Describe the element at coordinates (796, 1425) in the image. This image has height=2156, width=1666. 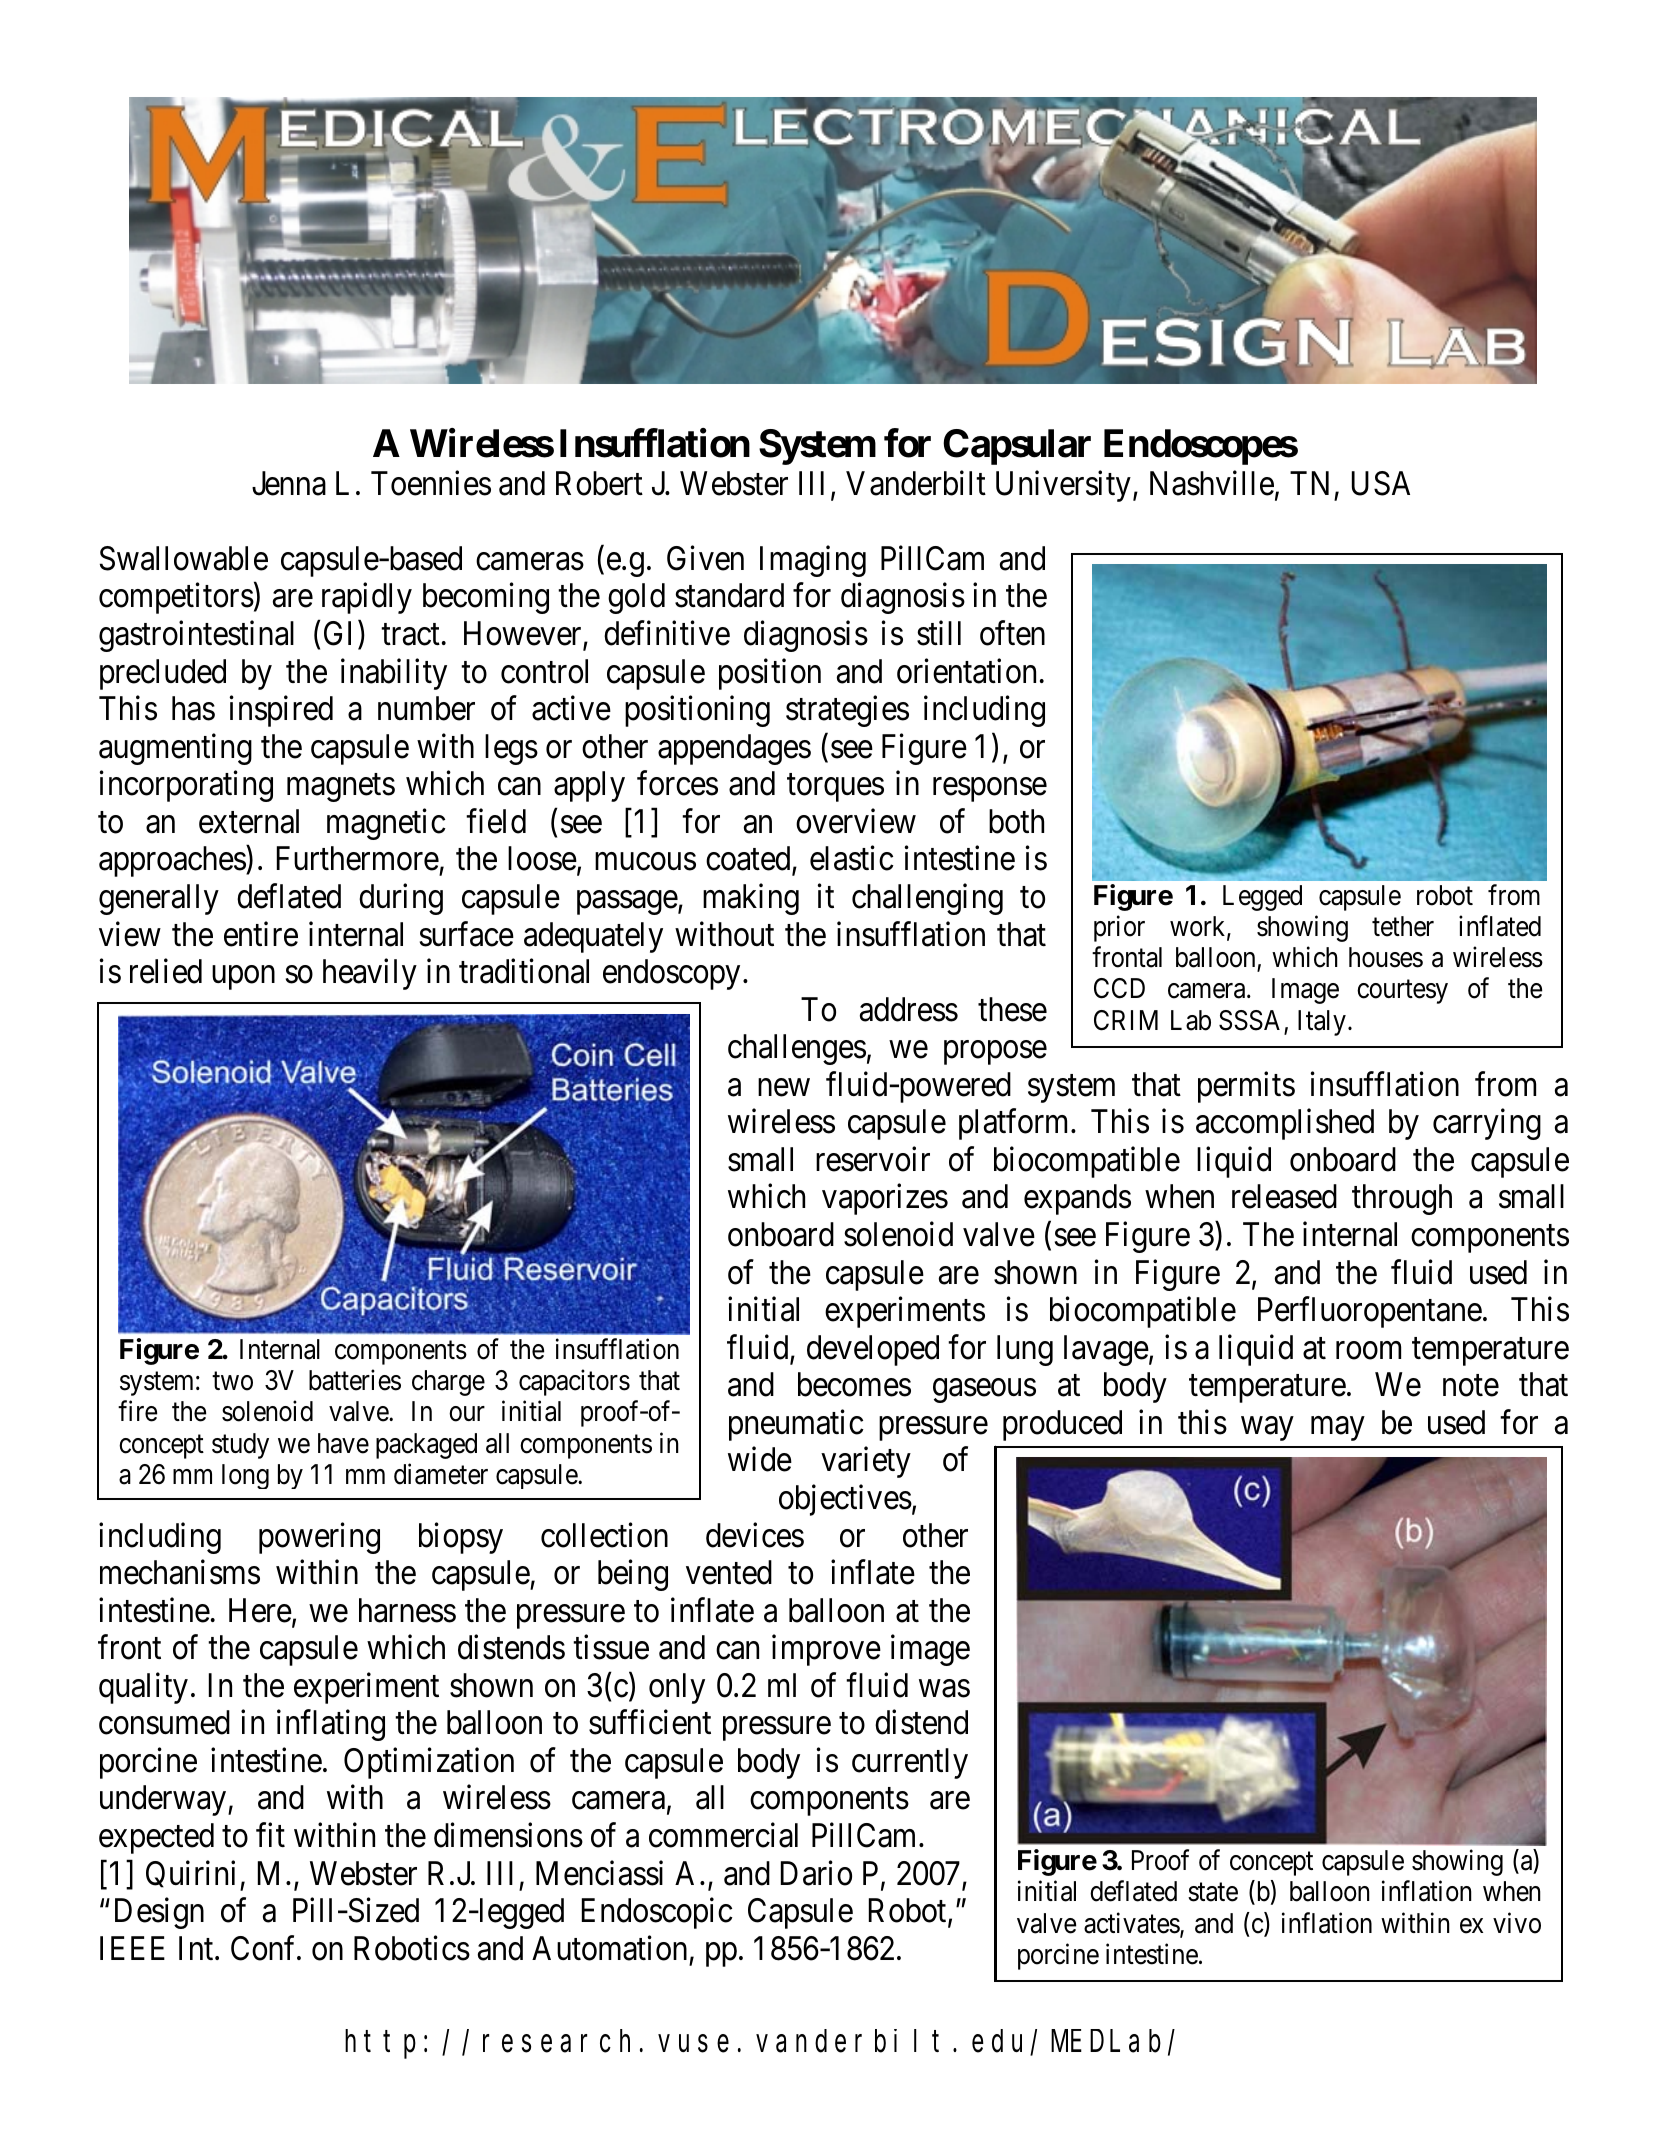
I see `pneumatic` at that location.
